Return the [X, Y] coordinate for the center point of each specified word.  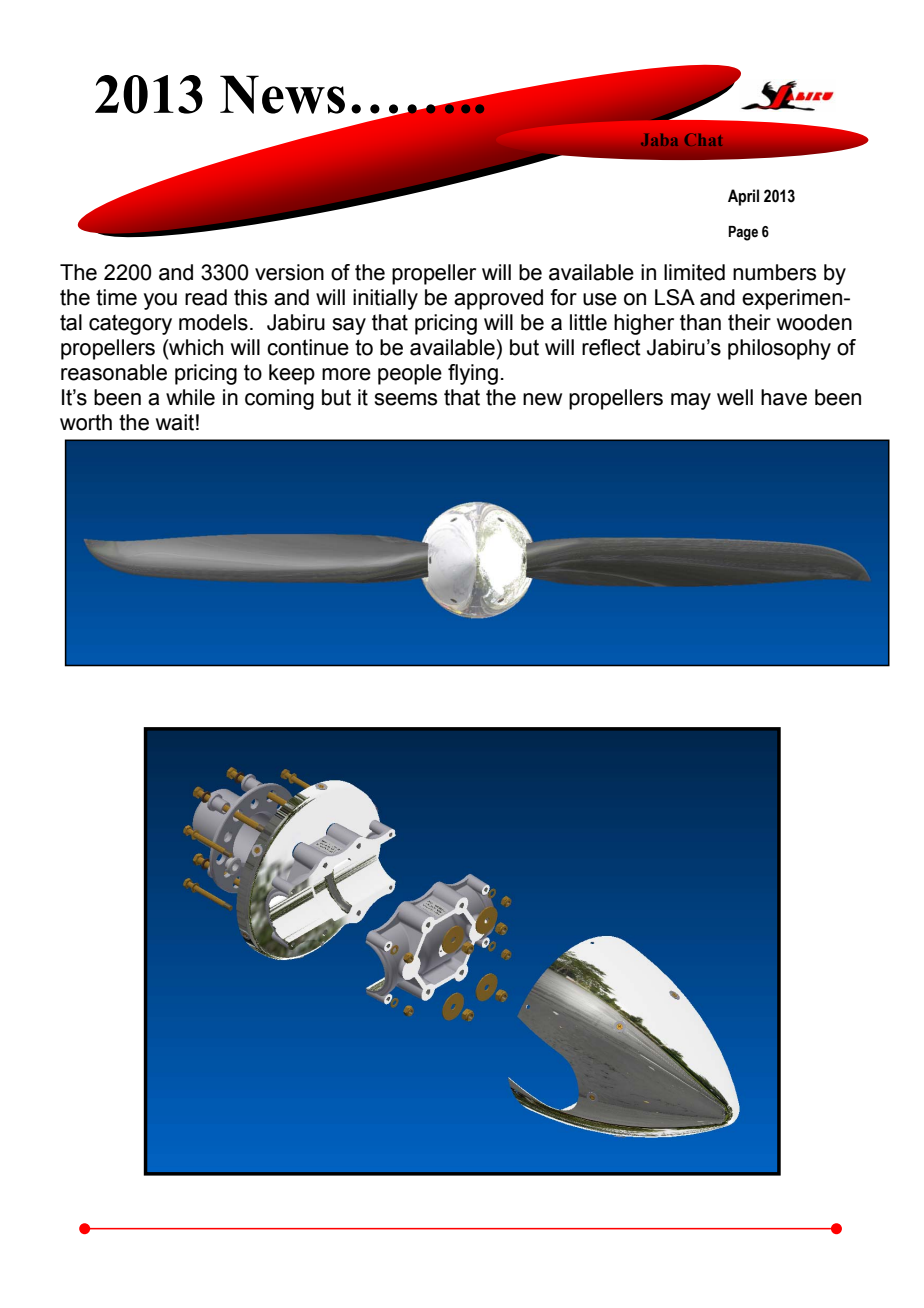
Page [743, 233]
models [213, 322]
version [289, 272]
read [206, 297]
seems [405, 399]
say [349, 326]
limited [694, 272]
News [282, 94]
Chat [703, 140]
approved [498, 299]
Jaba [659, 140]
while [190, 397]
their [749, 322]
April [743, 197]
